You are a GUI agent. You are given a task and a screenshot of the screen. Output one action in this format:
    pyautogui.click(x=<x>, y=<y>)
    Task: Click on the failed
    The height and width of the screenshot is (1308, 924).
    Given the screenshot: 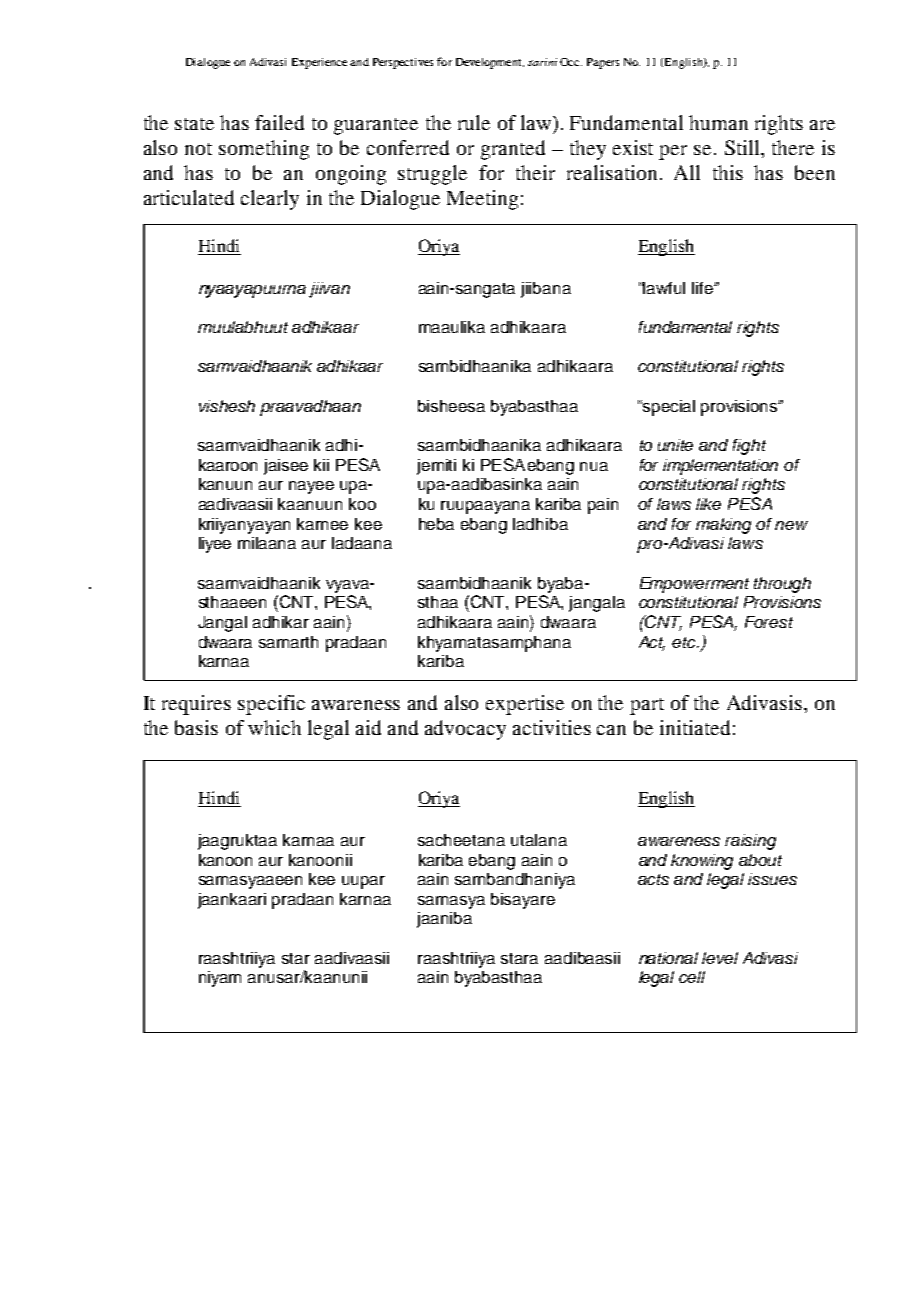 What is the action you would take?
    pyautogui.click(x=279, y=122)
